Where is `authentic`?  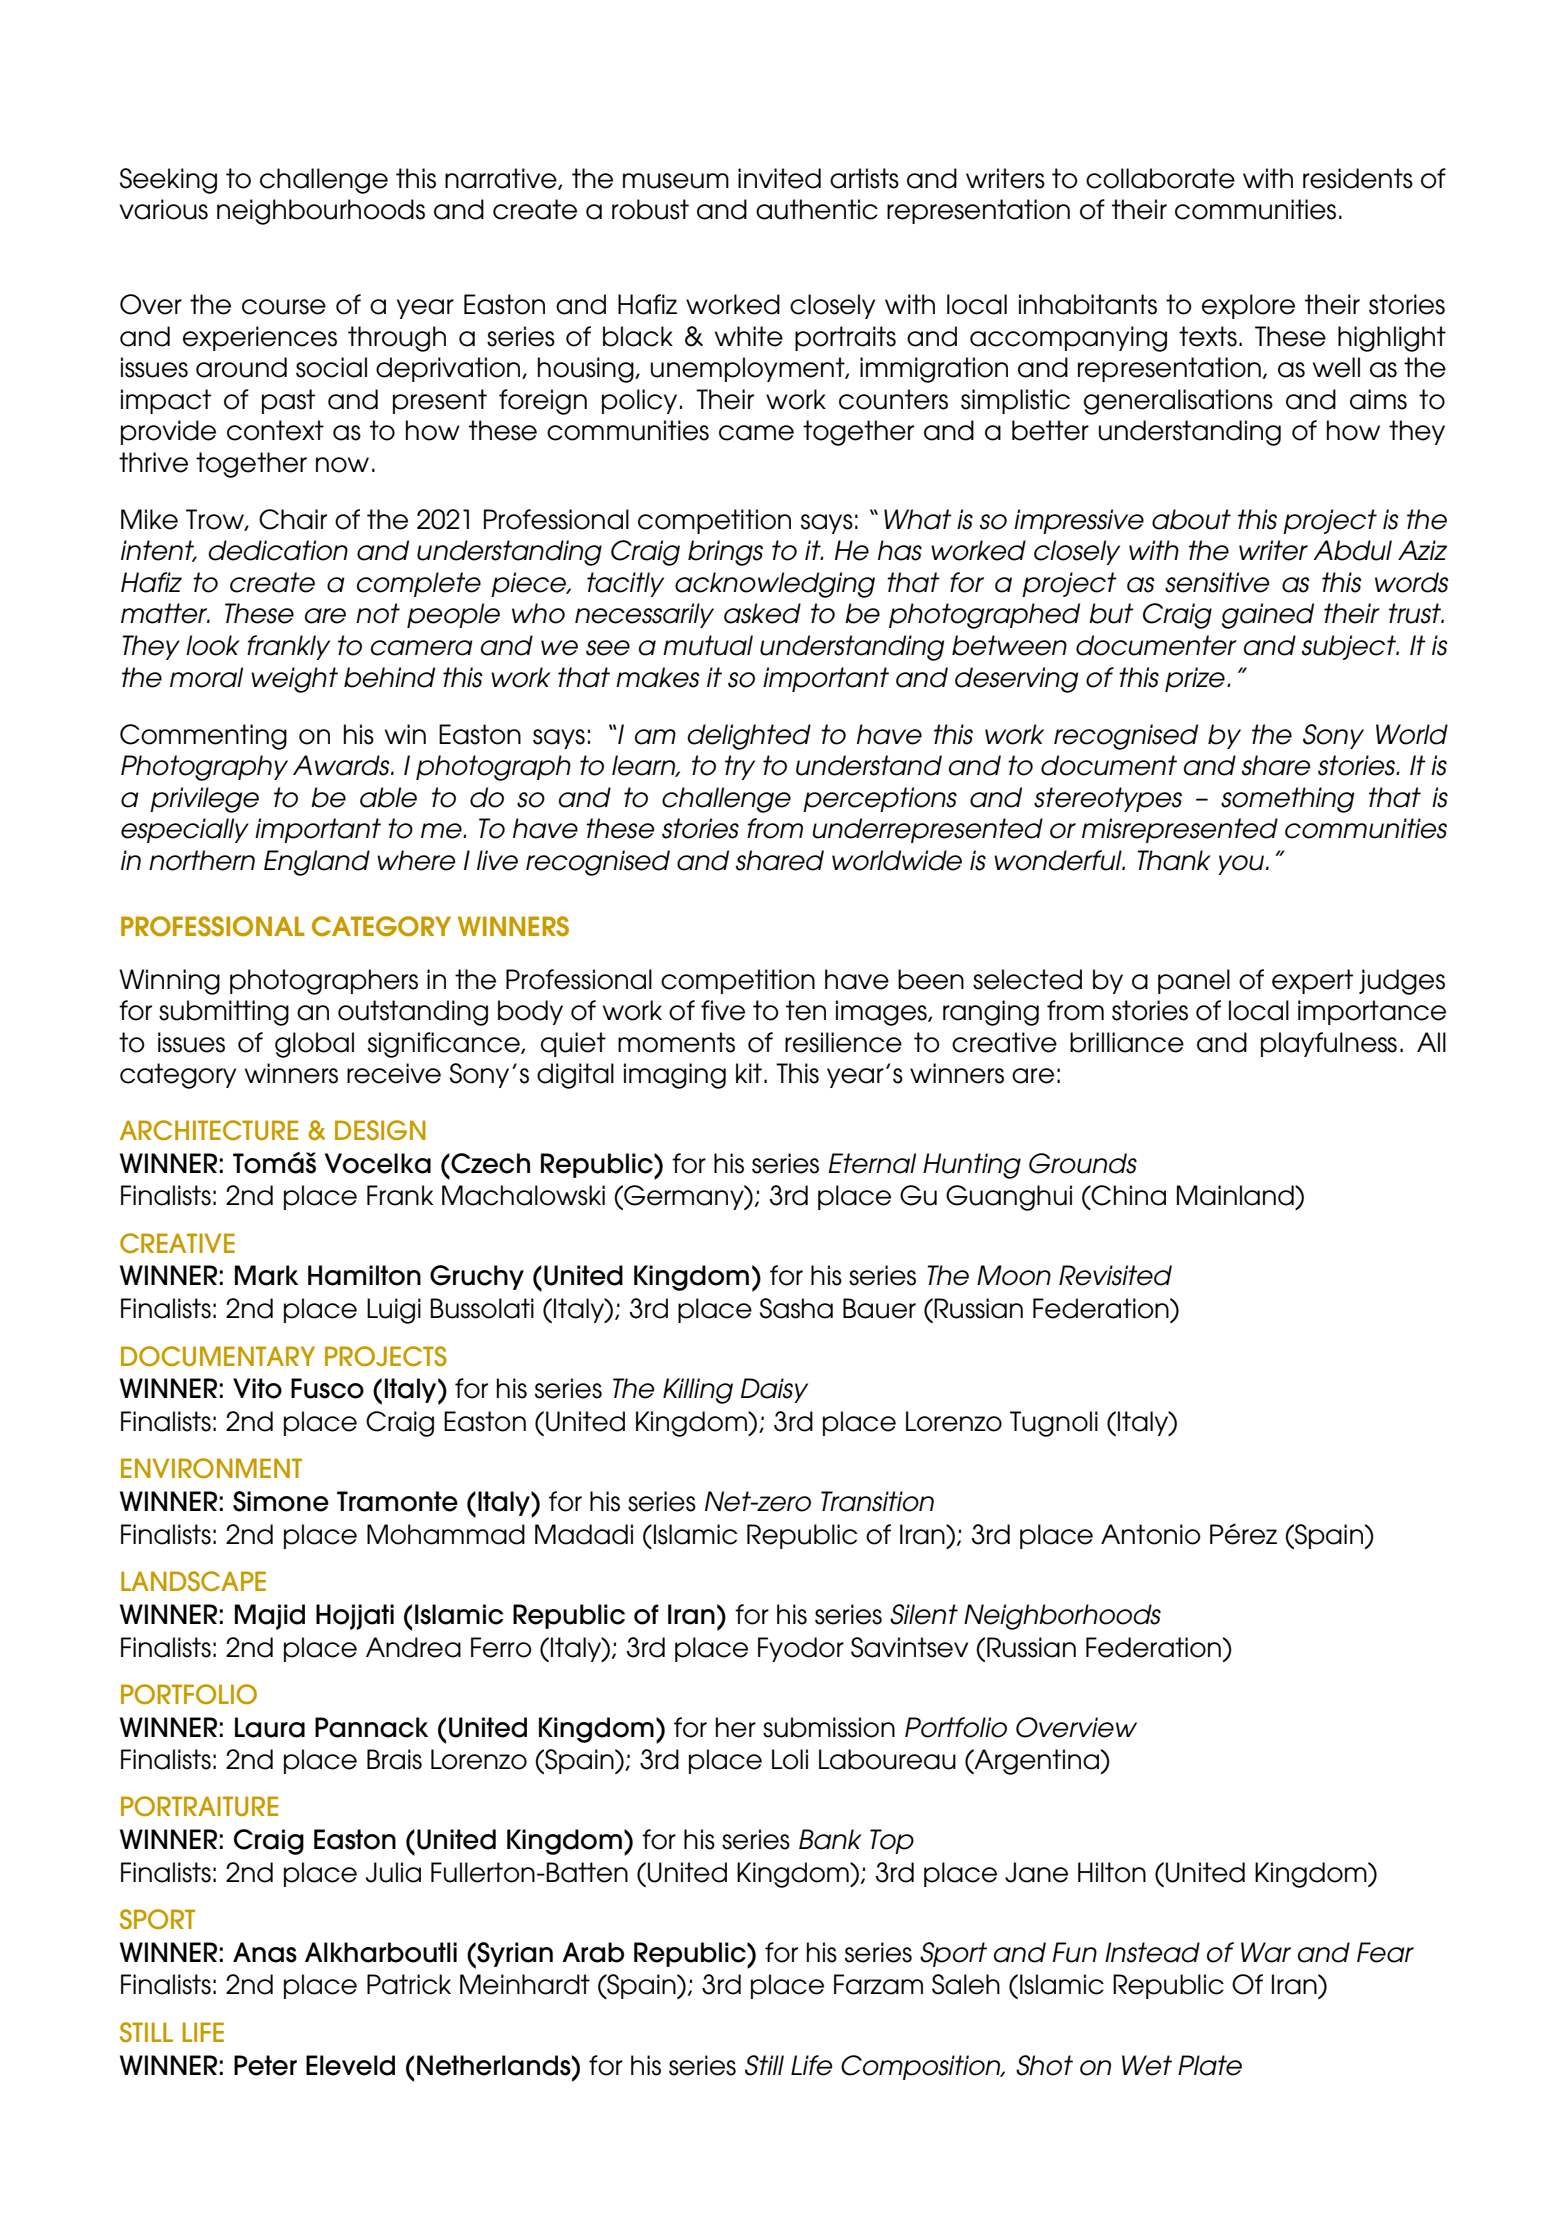 authentic is located at coordinates (817, 209).
